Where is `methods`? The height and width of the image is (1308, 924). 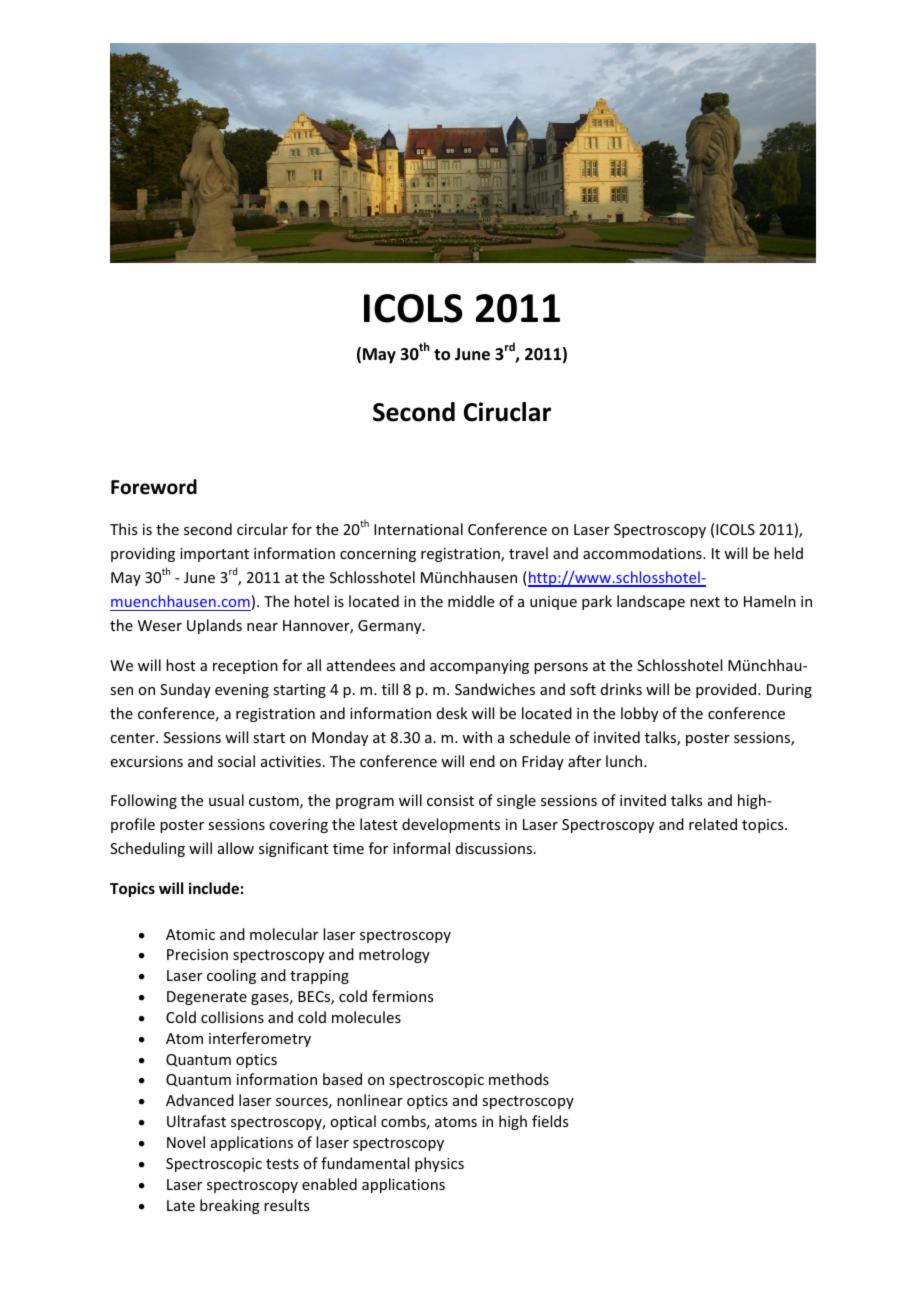 methods is located at coordinates (519, 1079).
